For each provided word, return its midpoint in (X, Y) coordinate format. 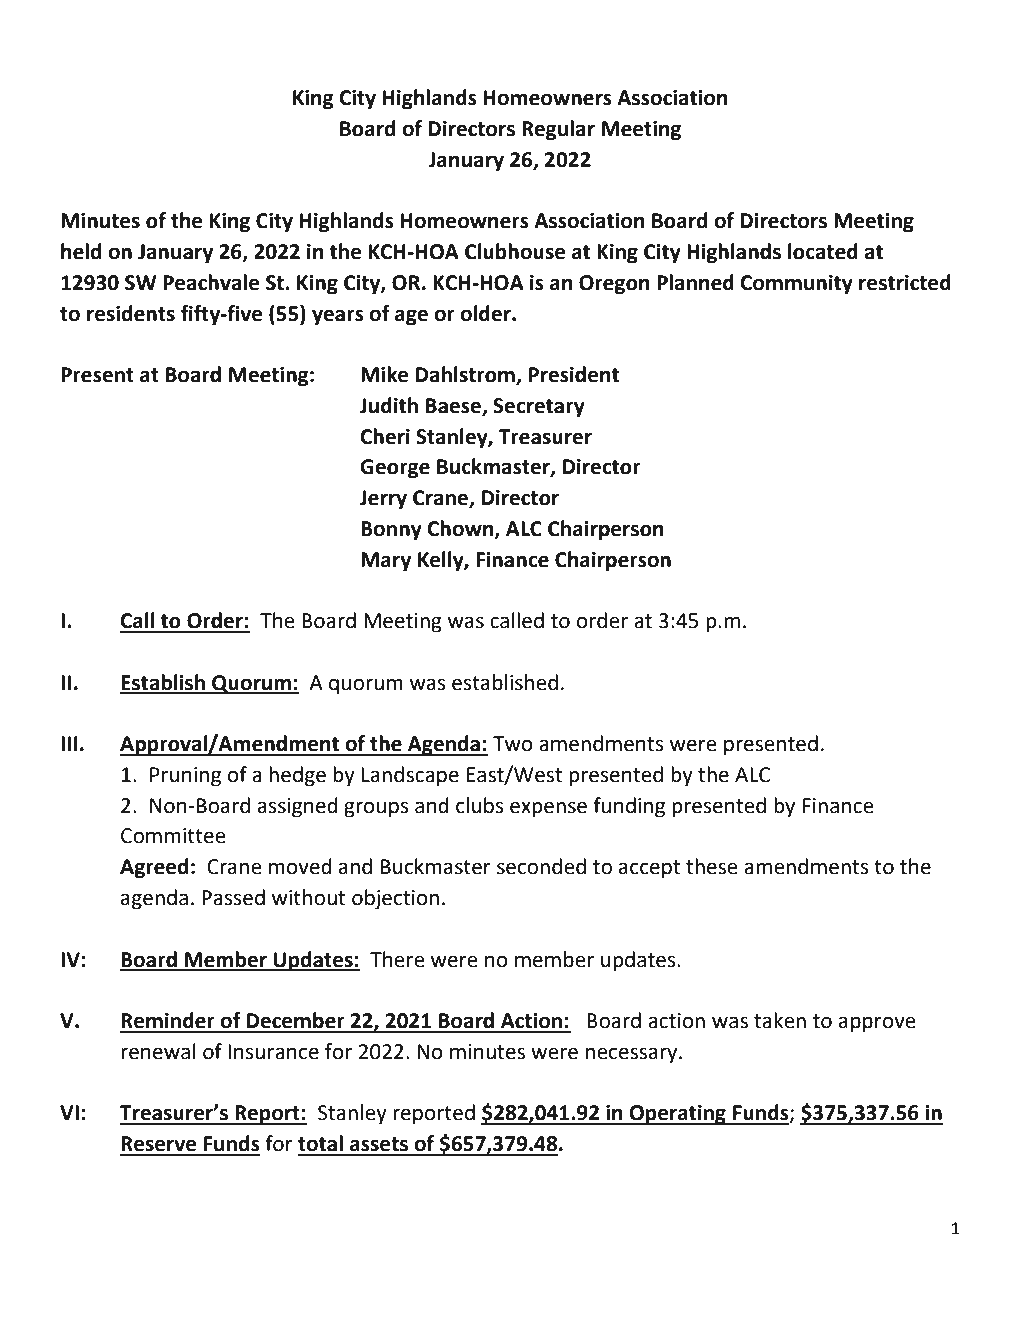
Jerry (383, 500)
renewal (158, 1051)
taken (780, 1020)
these (712, 866)
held (81, 251)
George (395, 469)
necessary (633, 1055)
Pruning (185, 777)
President (573, 374)
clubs (480, 805)
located (823, 251)
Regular (558, 130)
